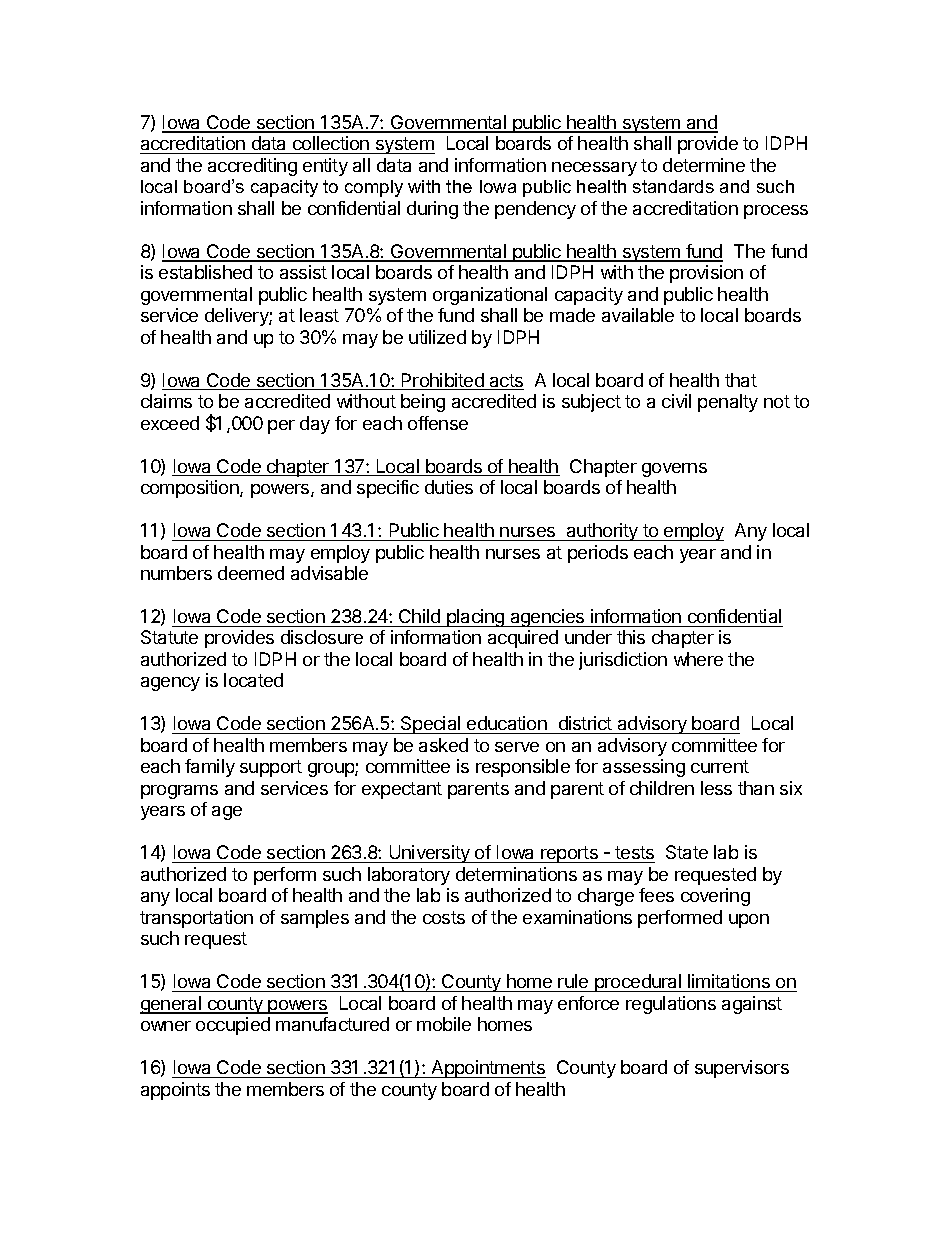 This document has height=1233, width=952. What do you see at coordinates (704, 165) in the document?
I see `determine` at bounding box center [704, 165].
